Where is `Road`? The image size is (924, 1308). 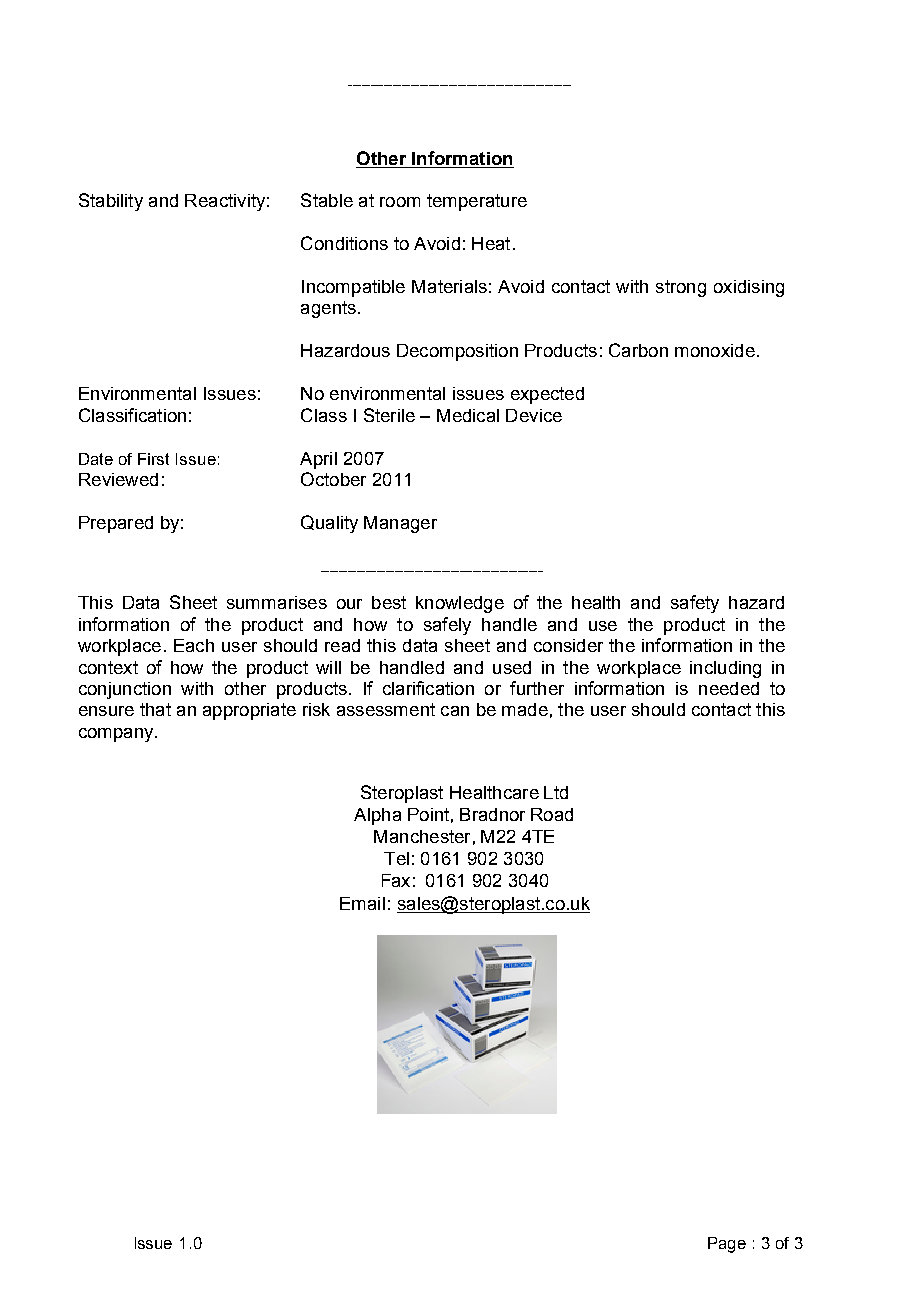
Road is located at coordinates (552, 814).
